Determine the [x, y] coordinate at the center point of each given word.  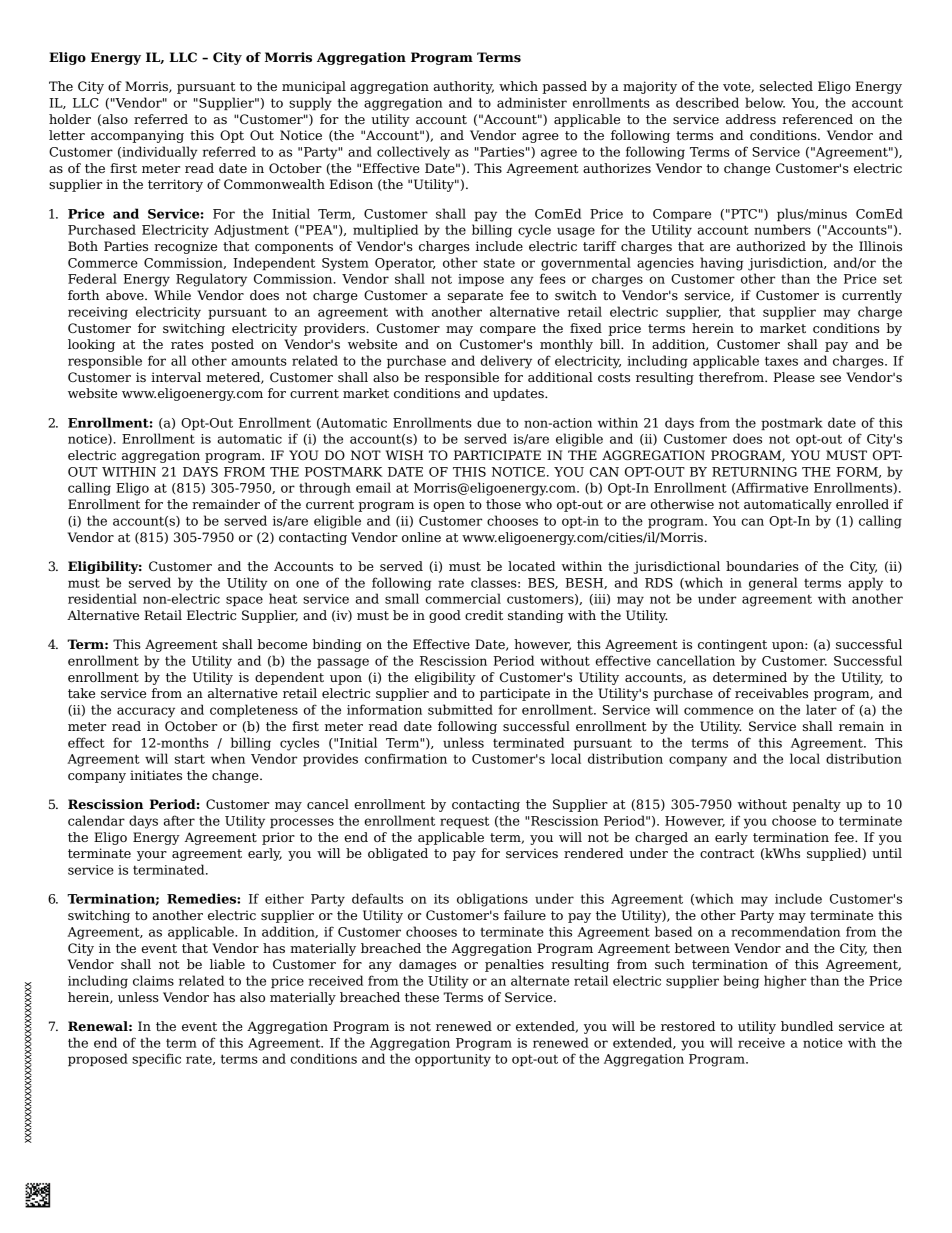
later [821, 709]
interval [176, 377]
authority [464, 87]
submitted [460, 709]
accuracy [146, 712]
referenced [817, 119]
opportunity [453, 1060]
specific [156, 1059]
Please [794, 377]
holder [70, 119]
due [489, 422]
